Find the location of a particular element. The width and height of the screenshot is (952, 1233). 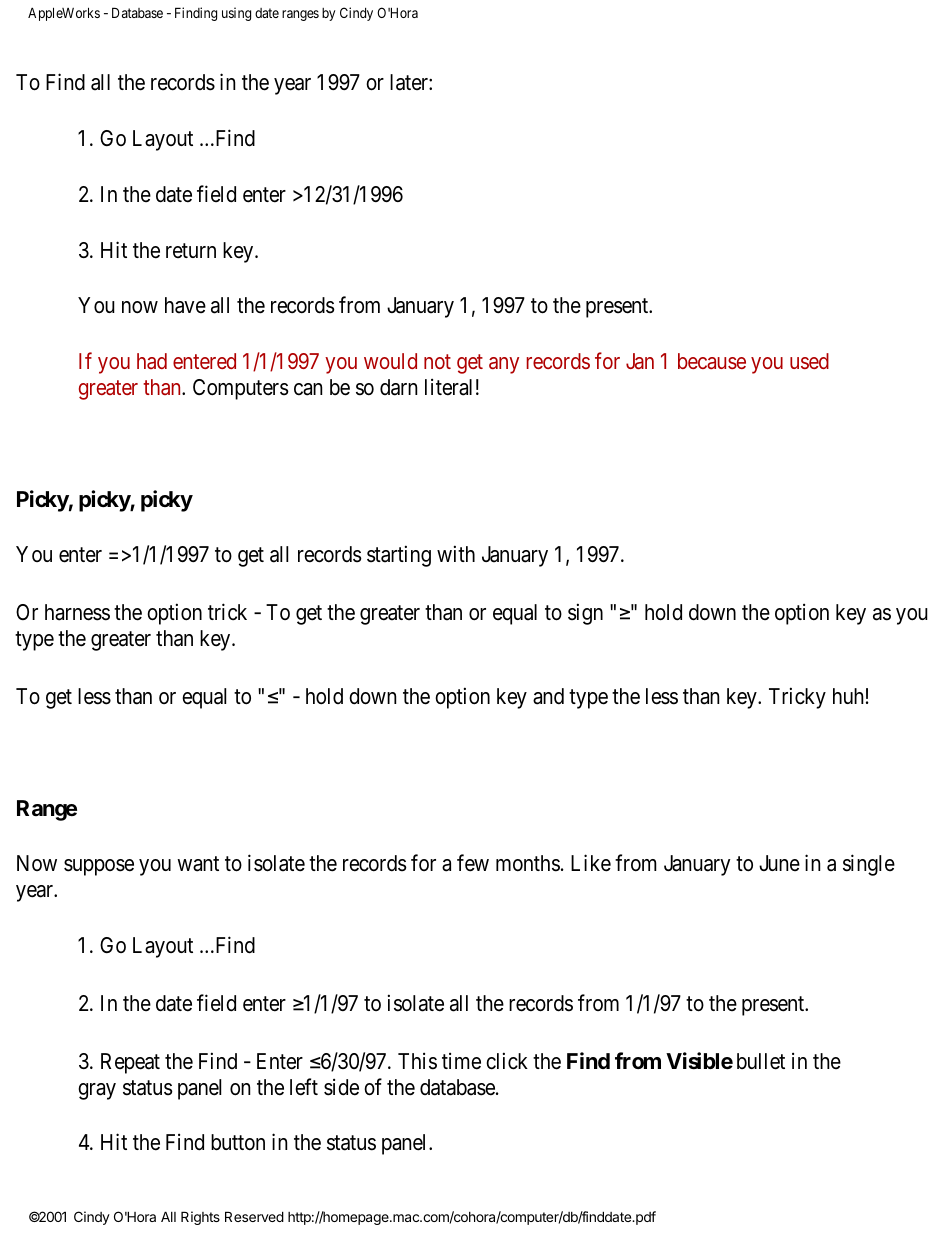

using is located at coordinates (236, 14).
